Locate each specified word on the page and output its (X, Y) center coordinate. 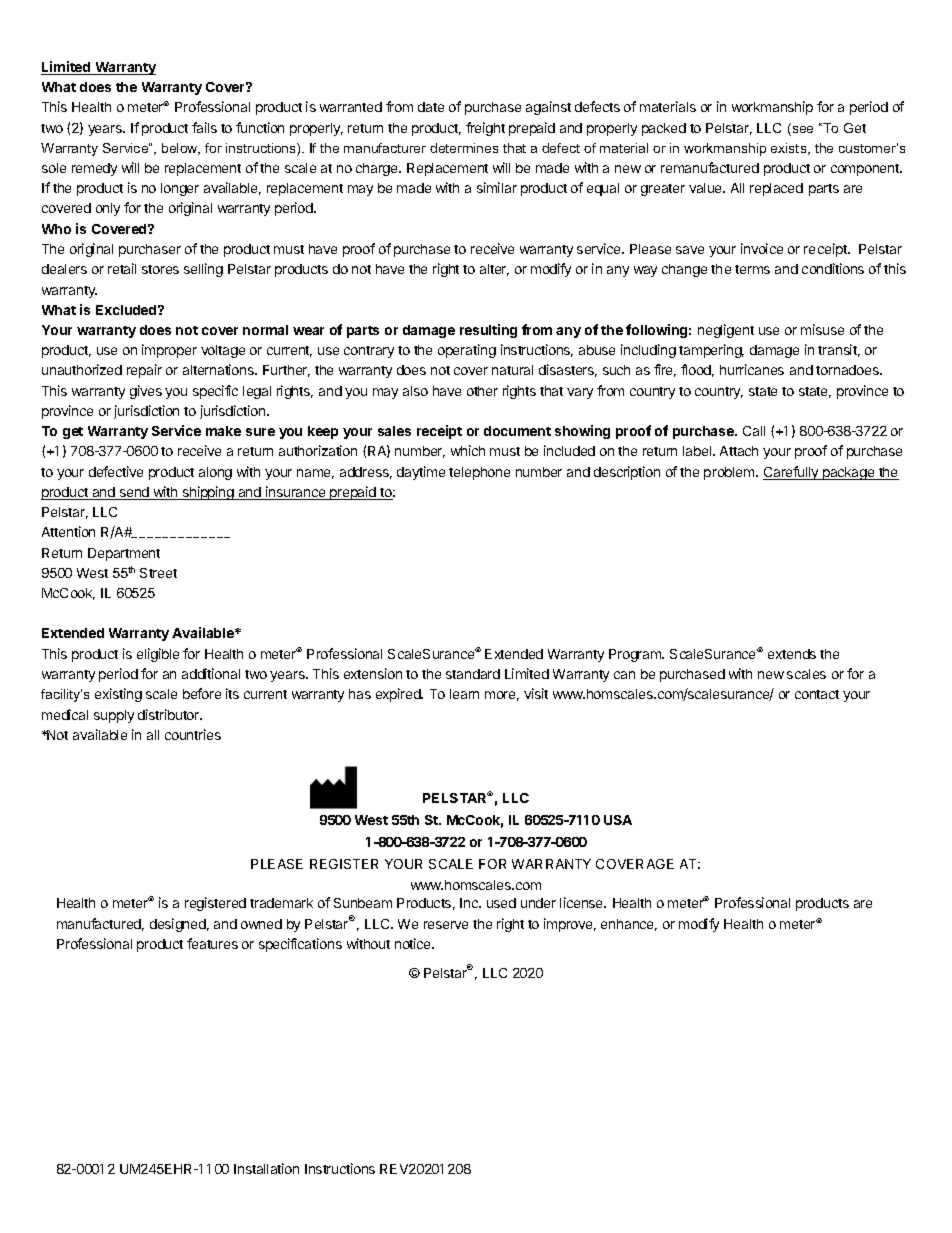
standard (473, 674)
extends (792, 654)
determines (464, 148)
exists (790, 149)
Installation (266, 1168)
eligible (158, 655)
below (181, 149)
